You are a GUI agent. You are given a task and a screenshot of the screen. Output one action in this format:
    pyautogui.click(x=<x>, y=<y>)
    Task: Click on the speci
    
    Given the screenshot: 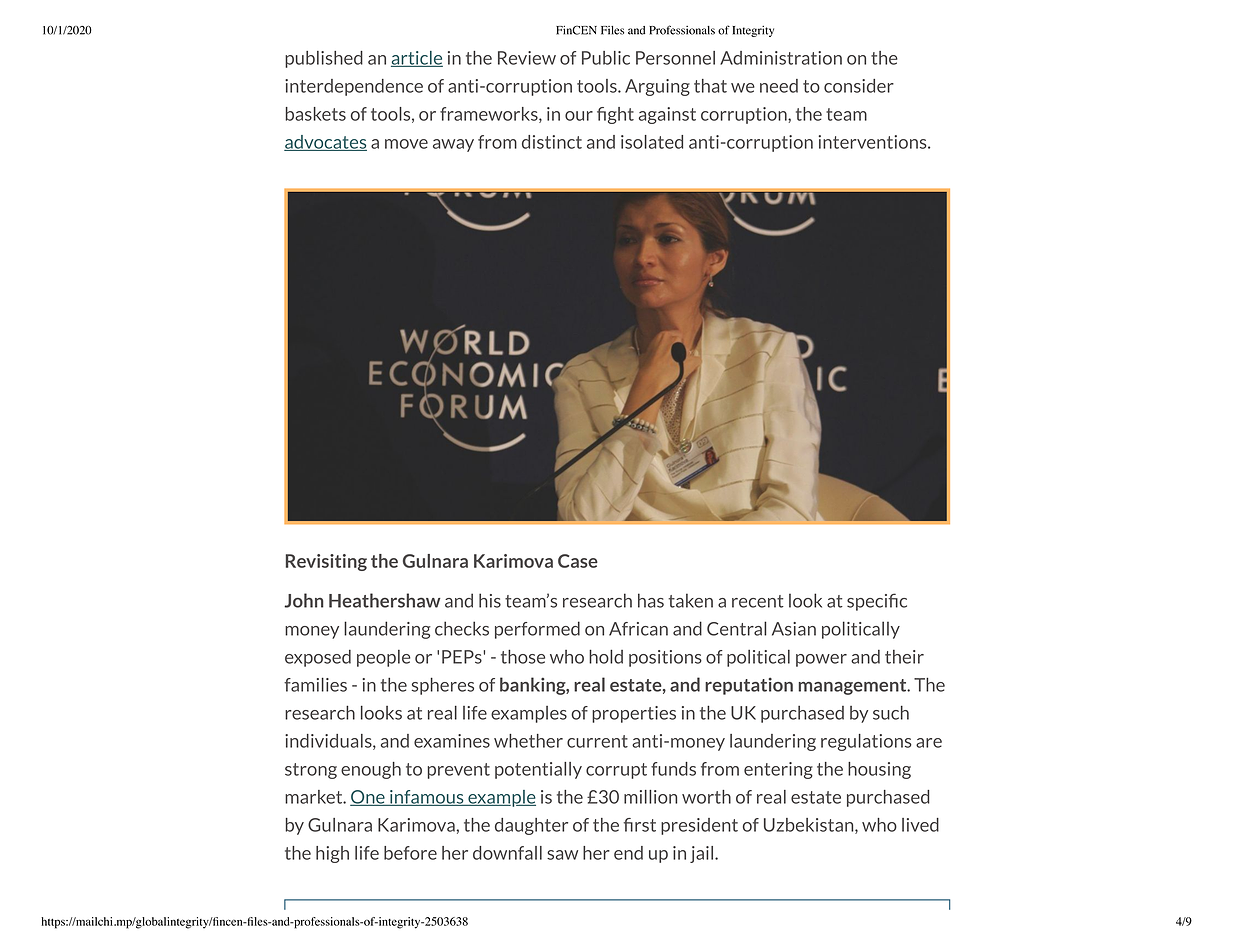 What is the action you would take?
    pyautogui.click(x=868, y=602)
